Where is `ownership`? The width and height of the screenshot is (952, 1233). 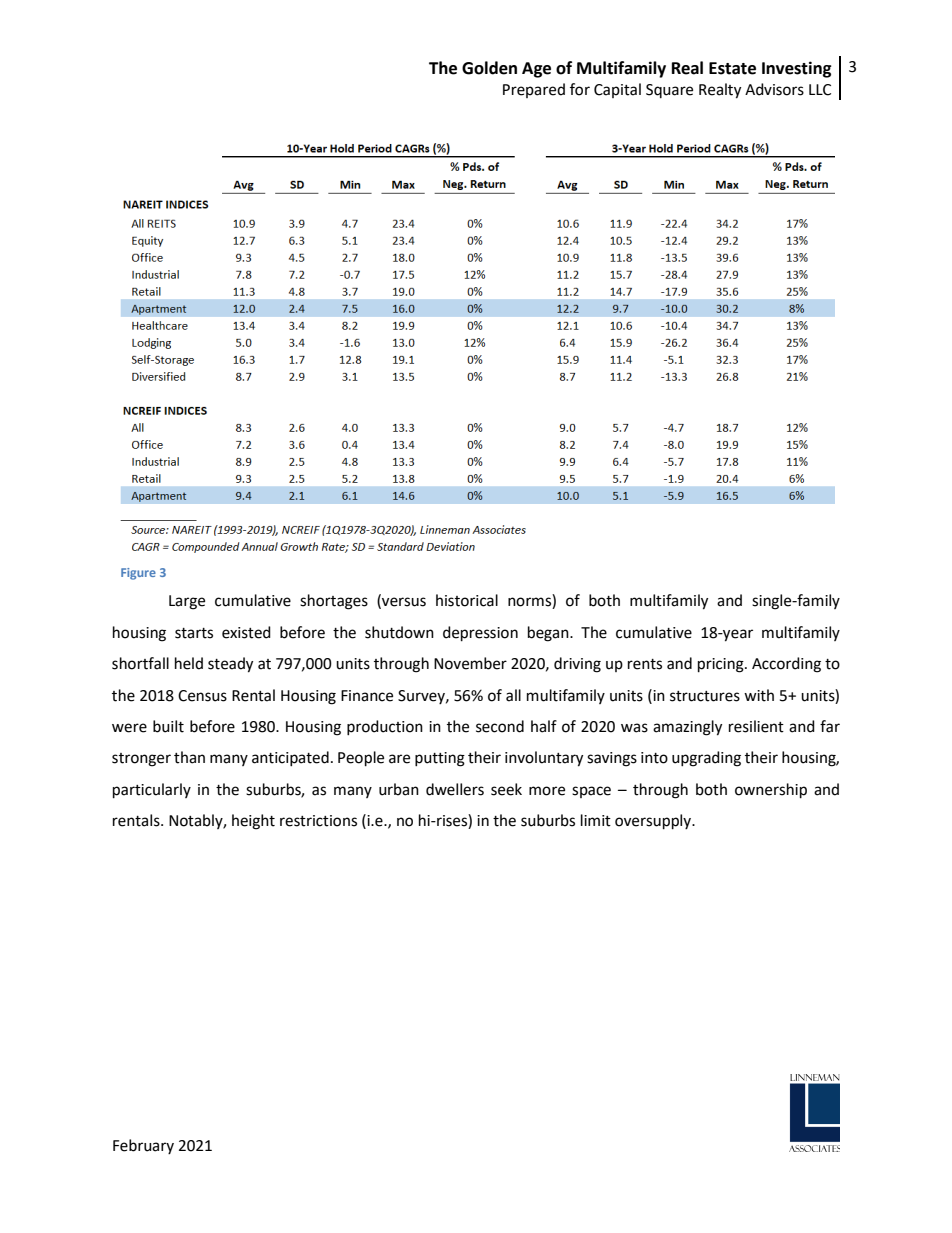
ownership is located at coordinates (771, 791).
